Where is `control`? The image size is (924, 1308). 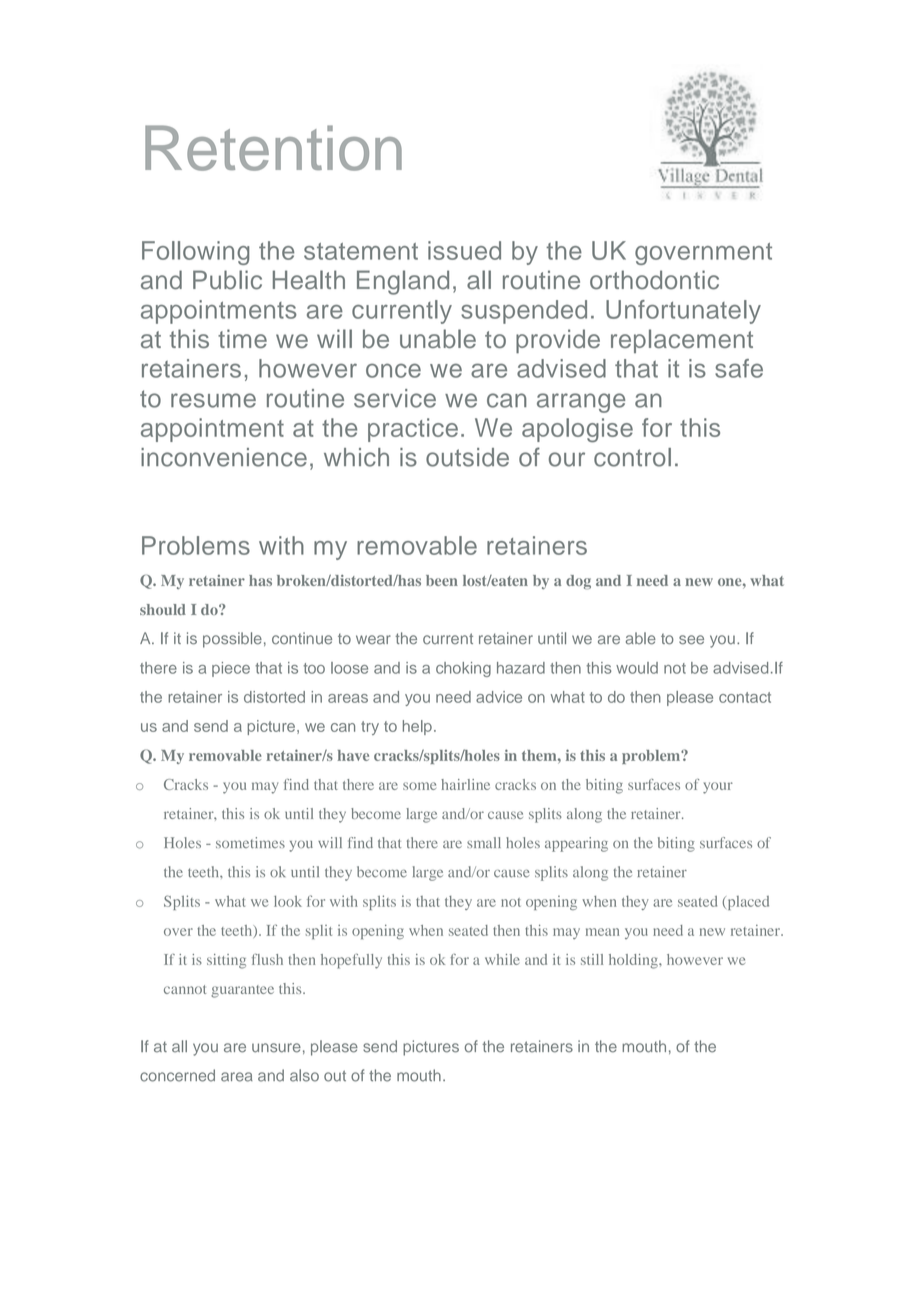 control is located at coordinates (632, 457).
